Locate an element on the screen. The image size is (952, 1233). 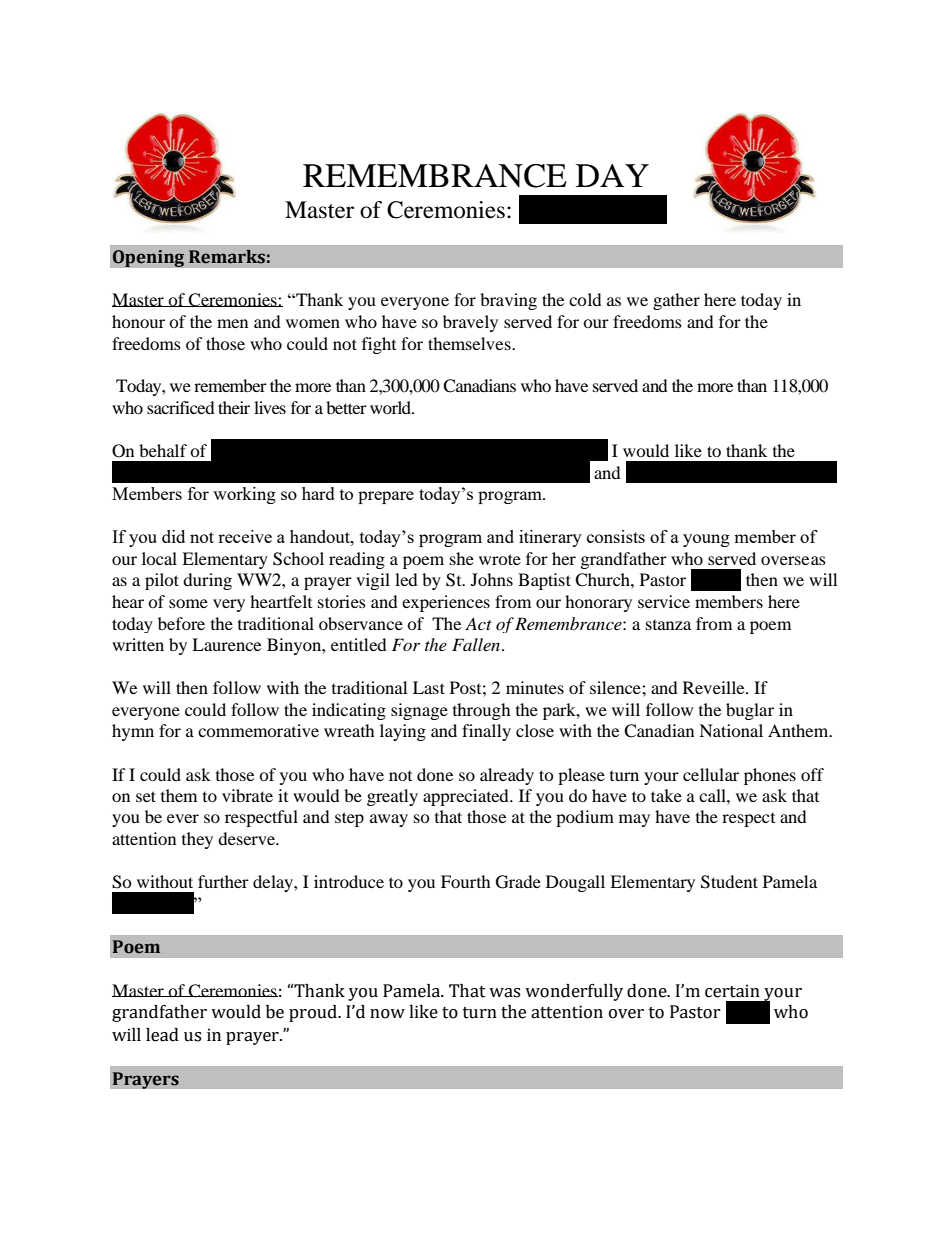
they is located at coordinates (197, 840).
